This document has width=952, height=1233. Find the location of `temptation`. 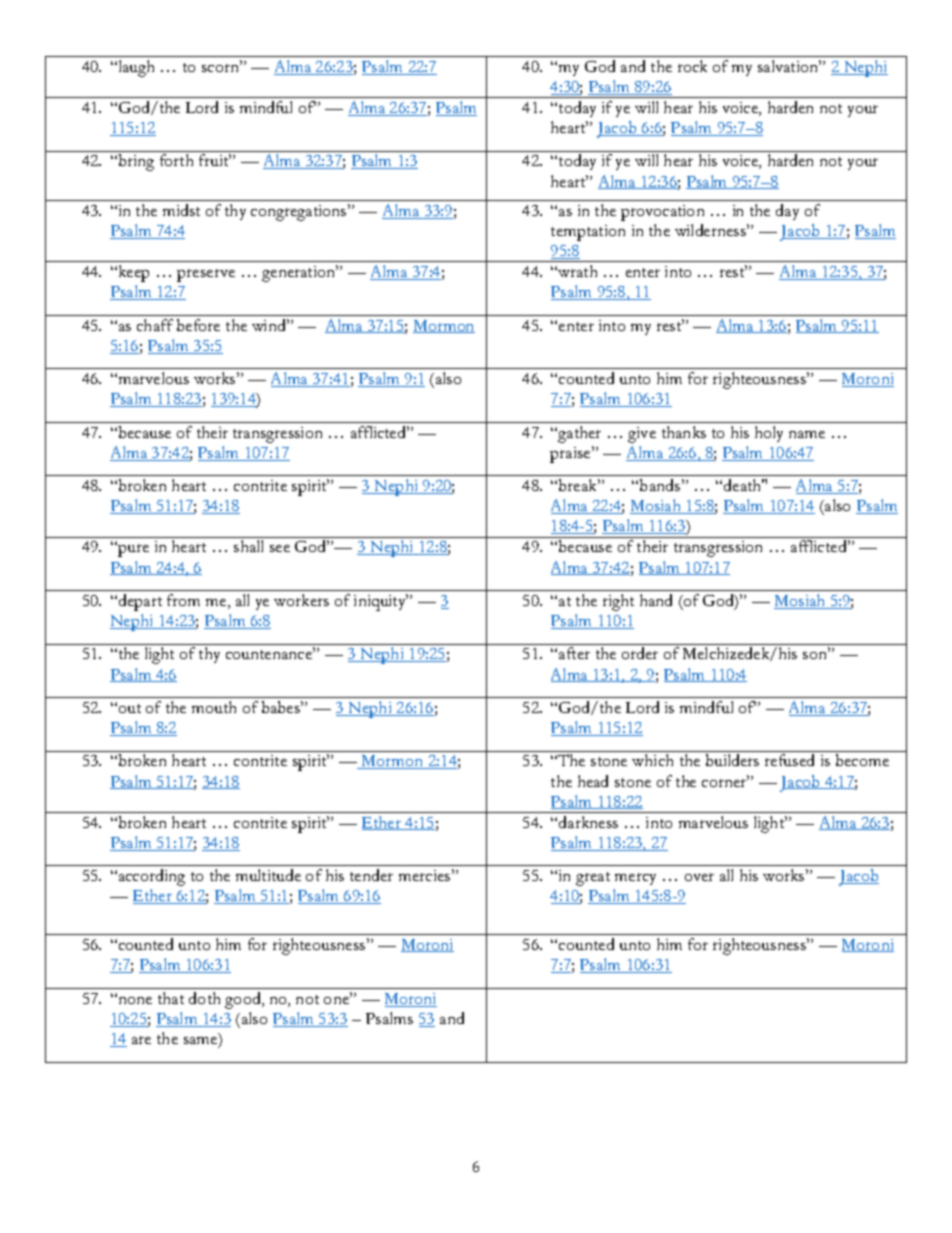

temptation is located at coordinates (588, 233).
